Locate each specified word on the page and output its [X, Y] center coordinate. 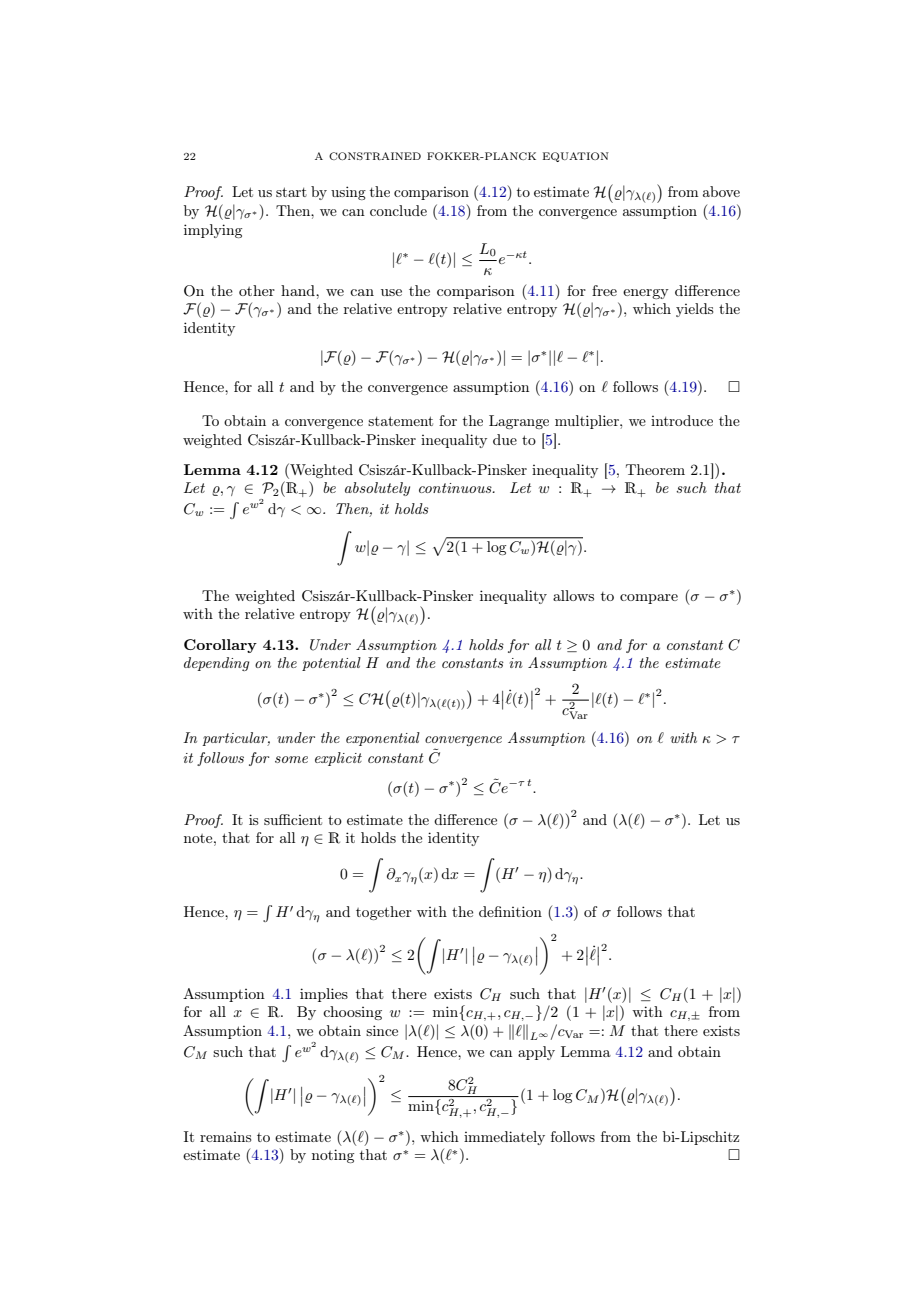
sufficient [293, 819]
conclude [398, 210]
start [291, 192]
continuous [456, 488]
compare [649, 599]
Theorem [655, 469]
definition [510, 911]
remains [225, 1137]
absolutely [377, 489]
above [721, 191]
